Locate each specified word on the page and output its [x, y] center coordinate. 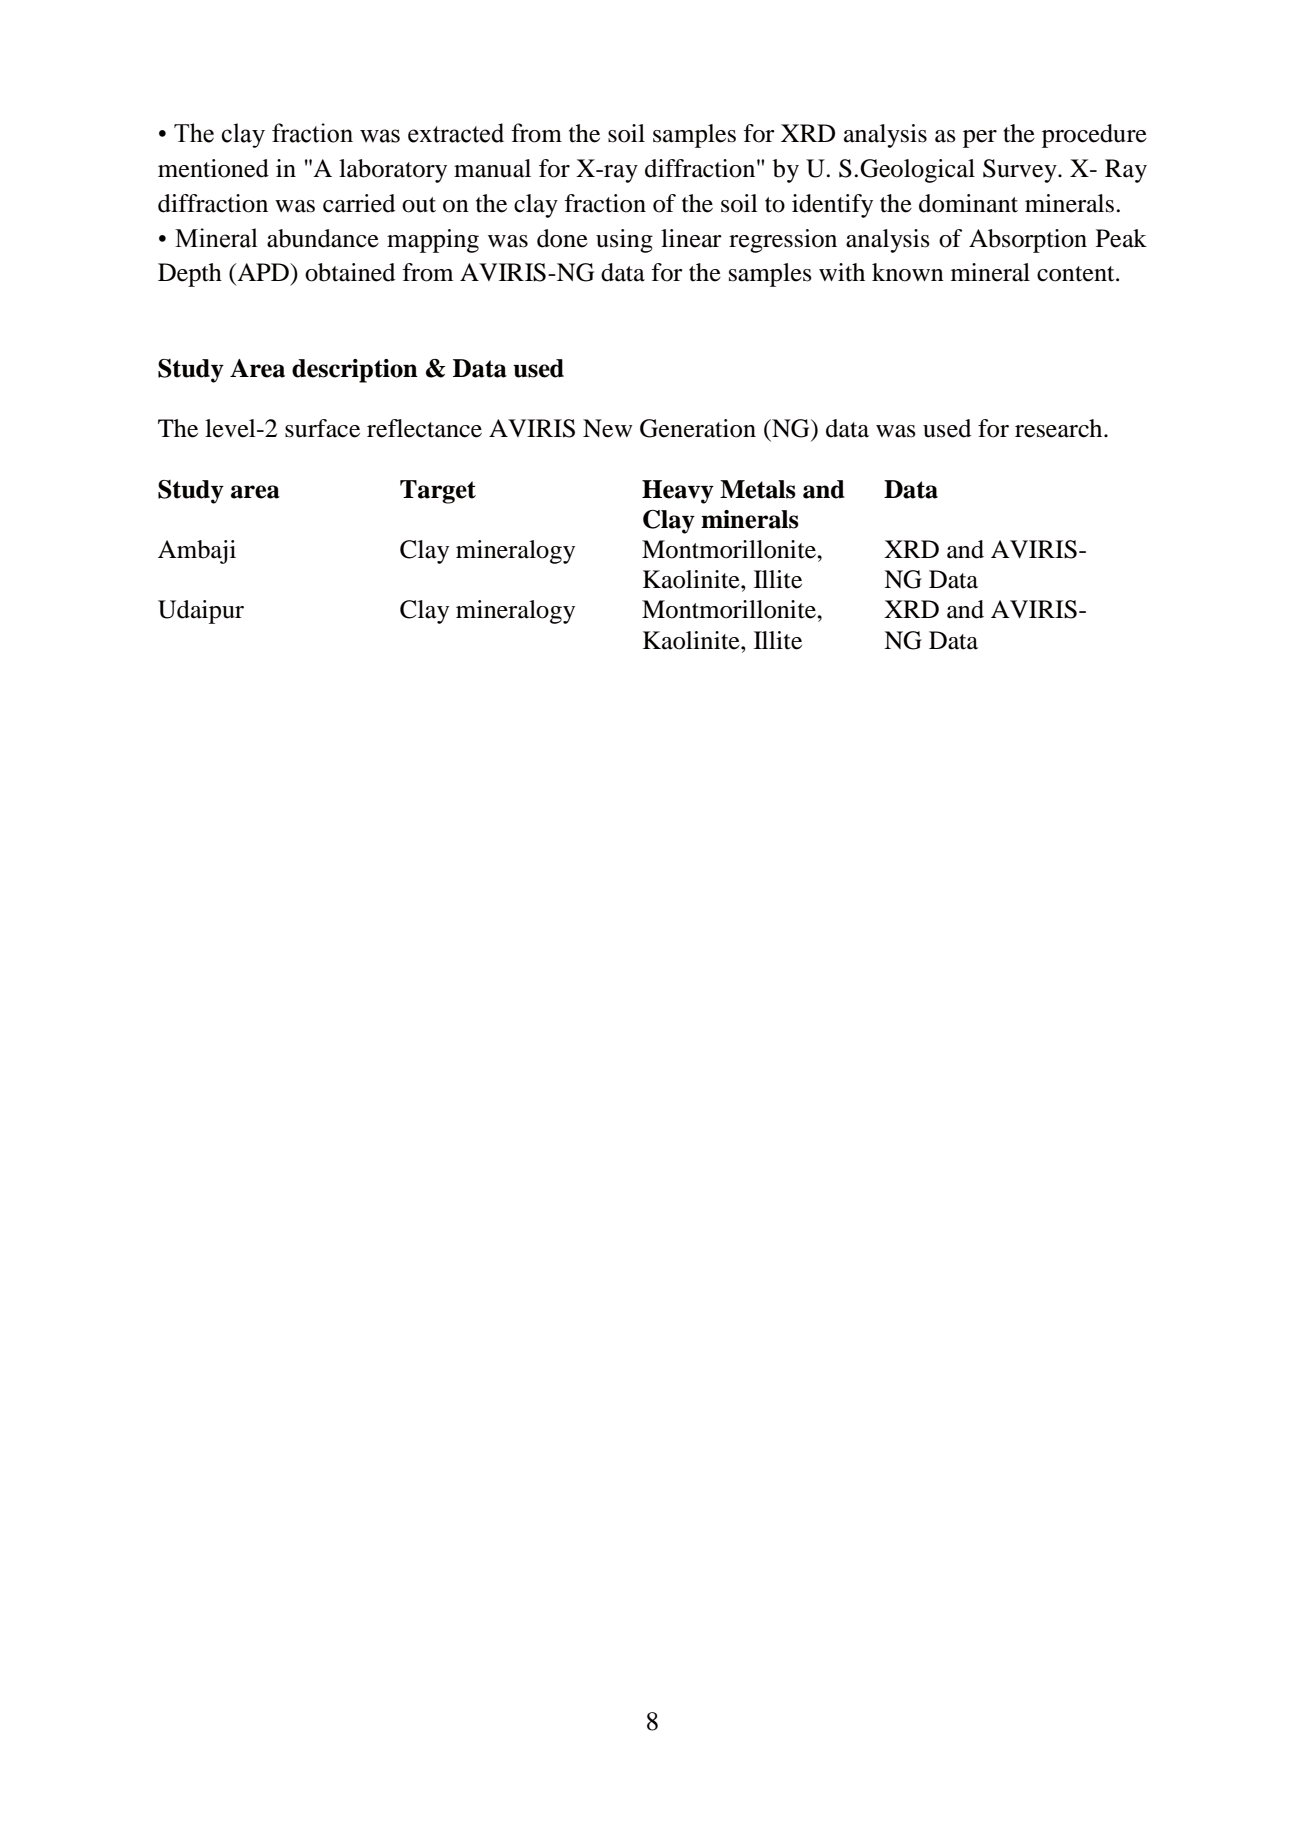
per [980, 139]
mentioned [213, 168]
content [1077, 274]
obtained [350, 272]
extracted [456, 133]
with [842, 272]
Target [438, 492]
